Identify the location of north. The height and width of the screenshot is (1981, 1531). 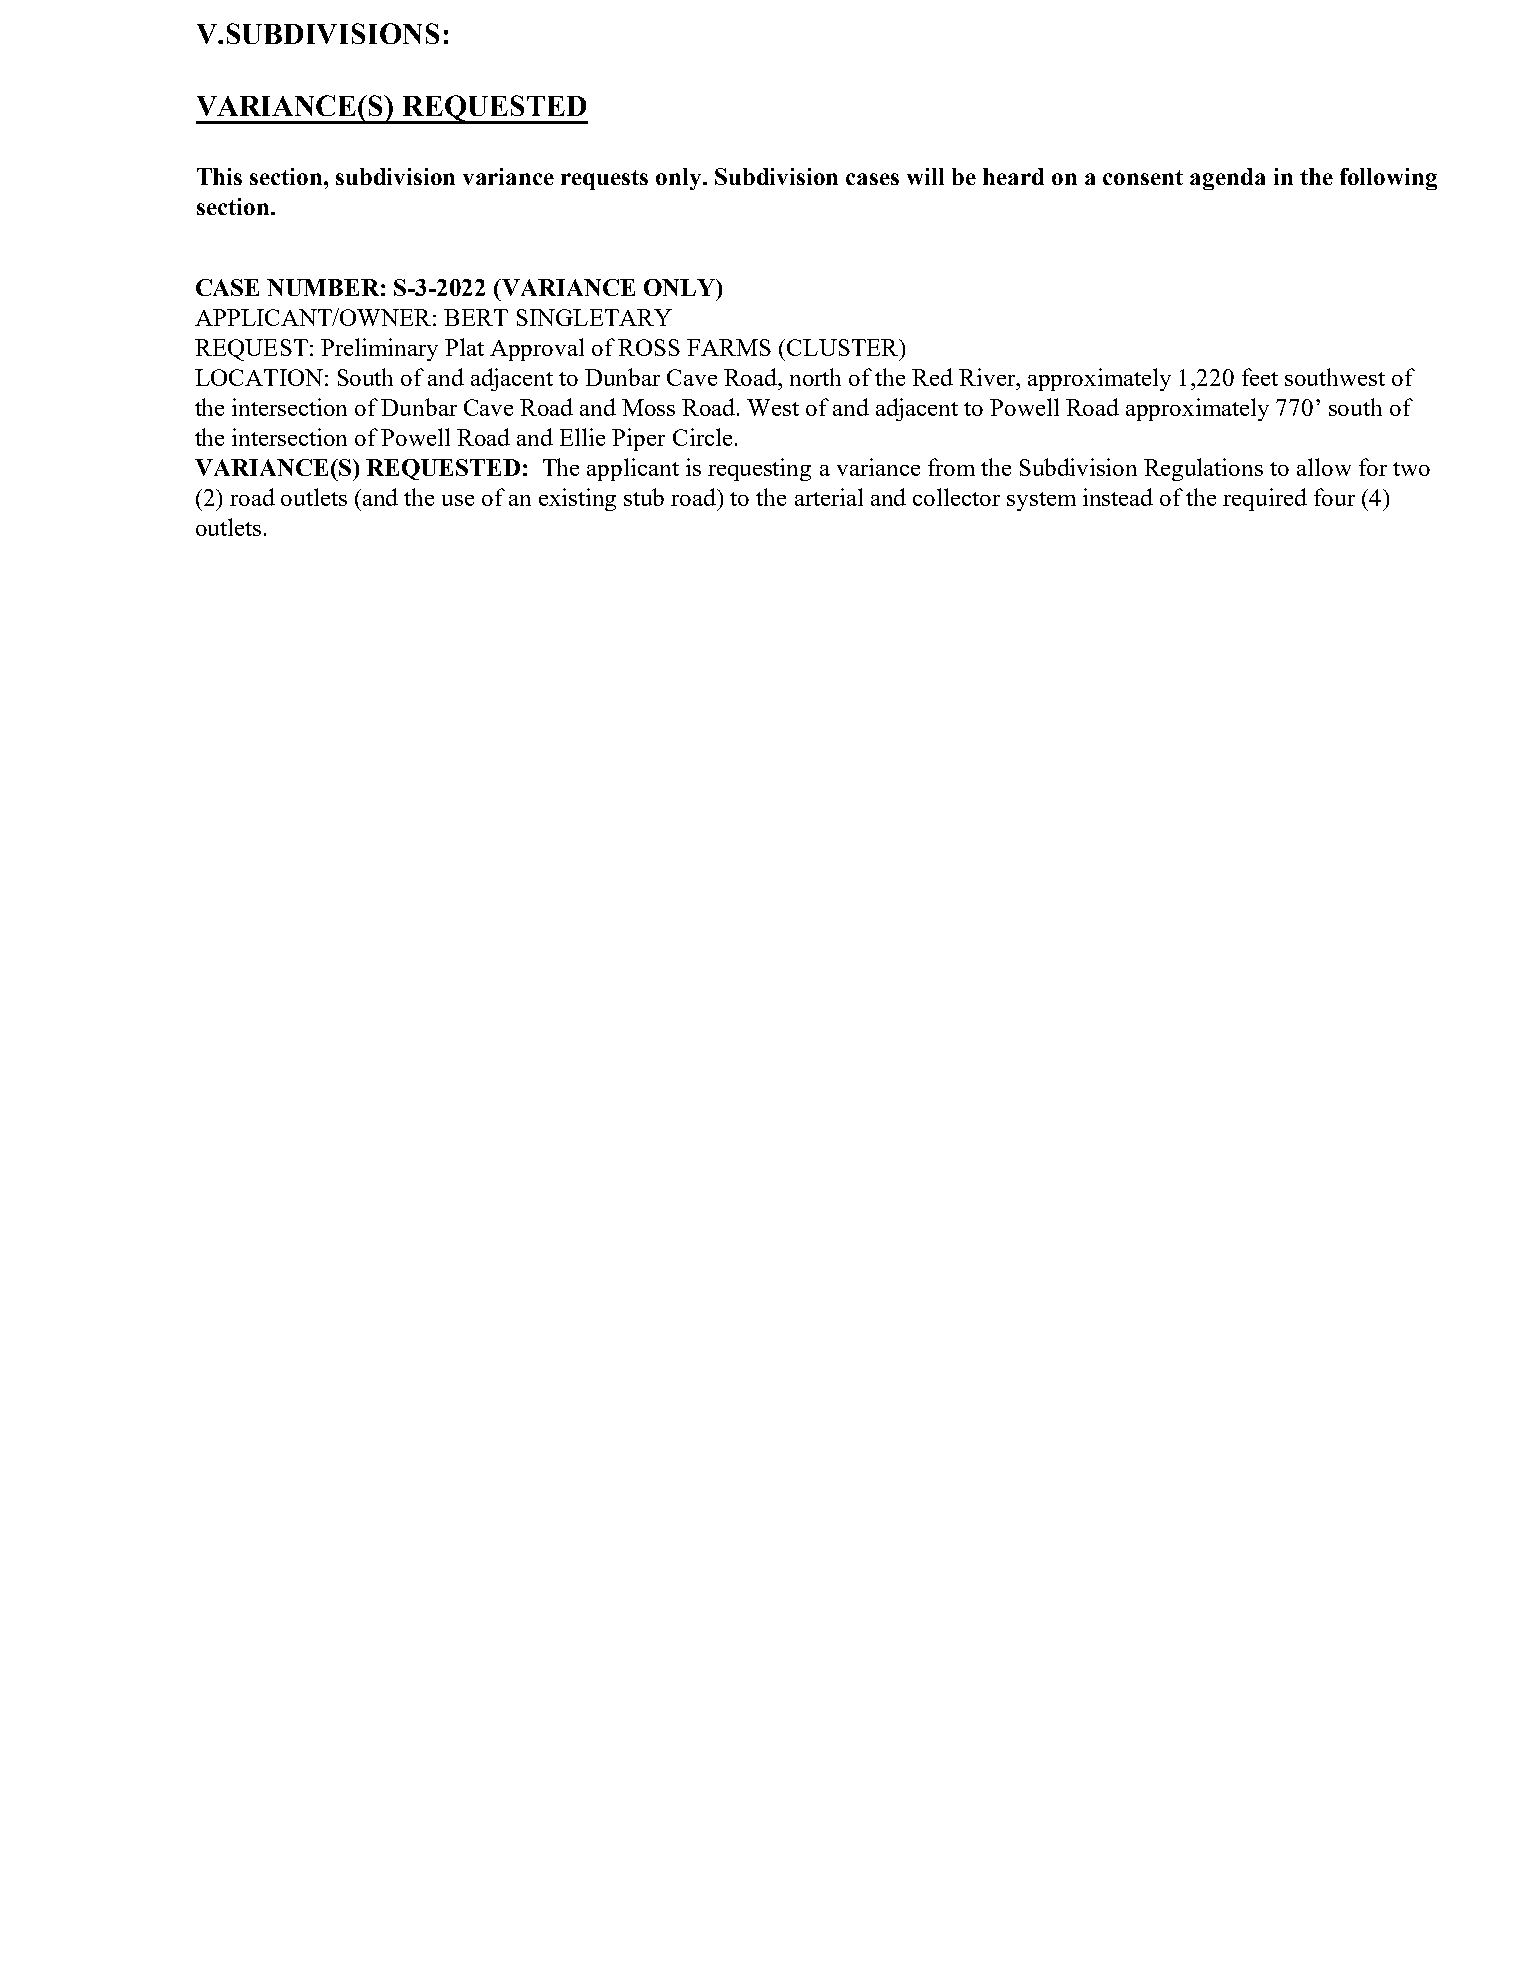
(815, 377).
